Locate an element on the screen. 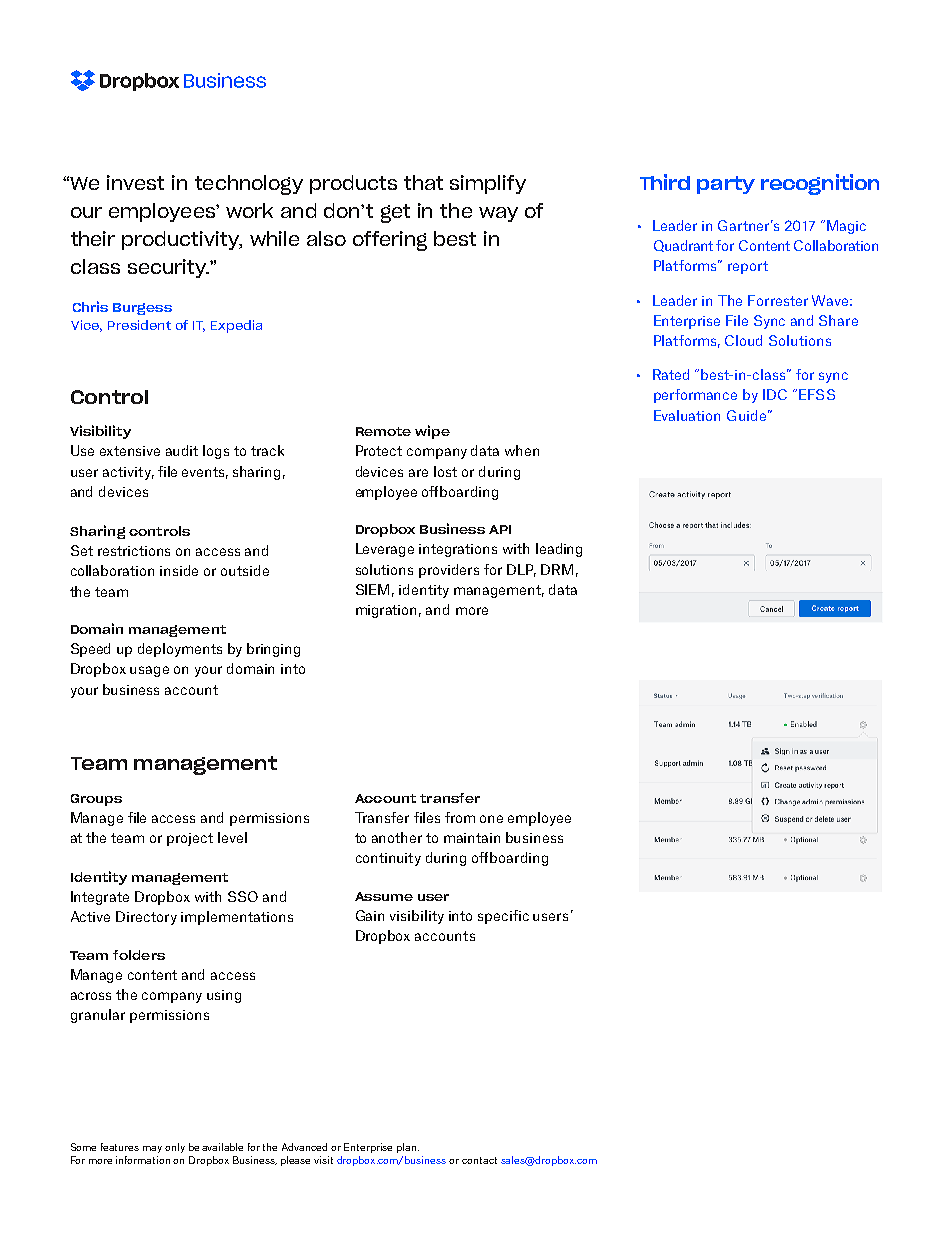 The height and width of the screenshot is (1233, 952). party is located at coordinates (726, 185).
